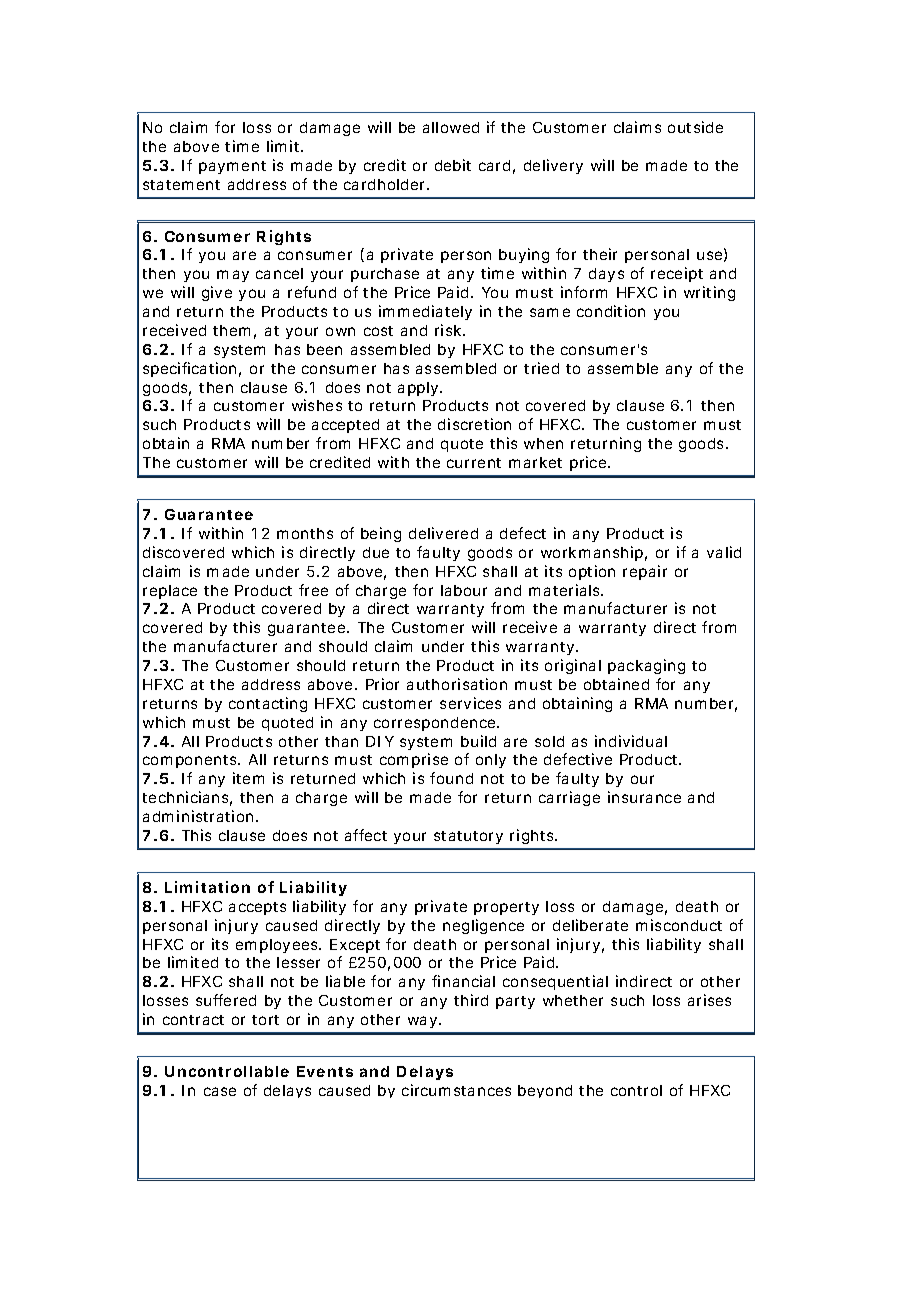 The width and height of the screenshot is (924, 1308). I want to click on arises, so click(709, 1000).
